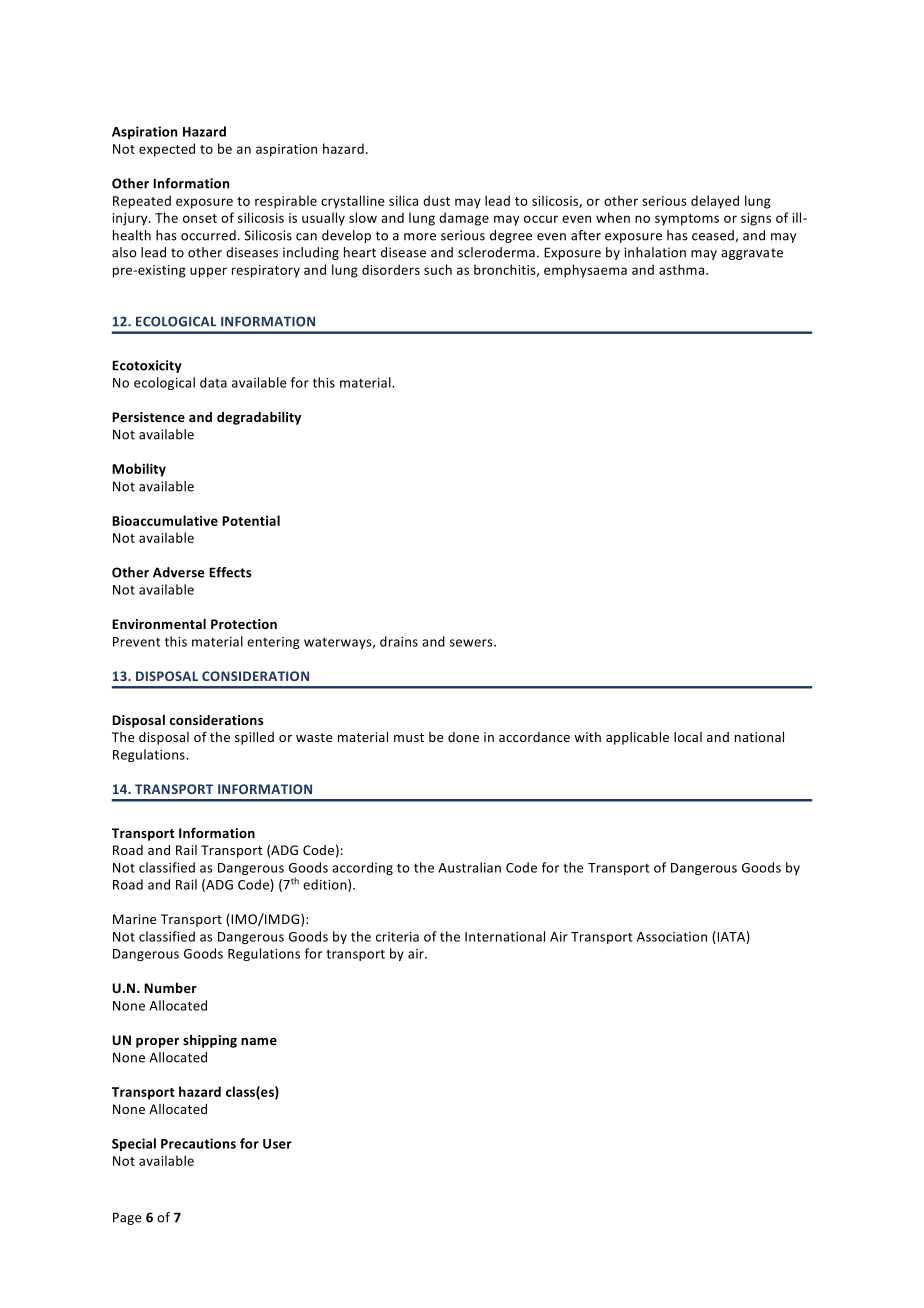 This document has width=924, height=1308. I want to click on dust, so click(436, 200).
